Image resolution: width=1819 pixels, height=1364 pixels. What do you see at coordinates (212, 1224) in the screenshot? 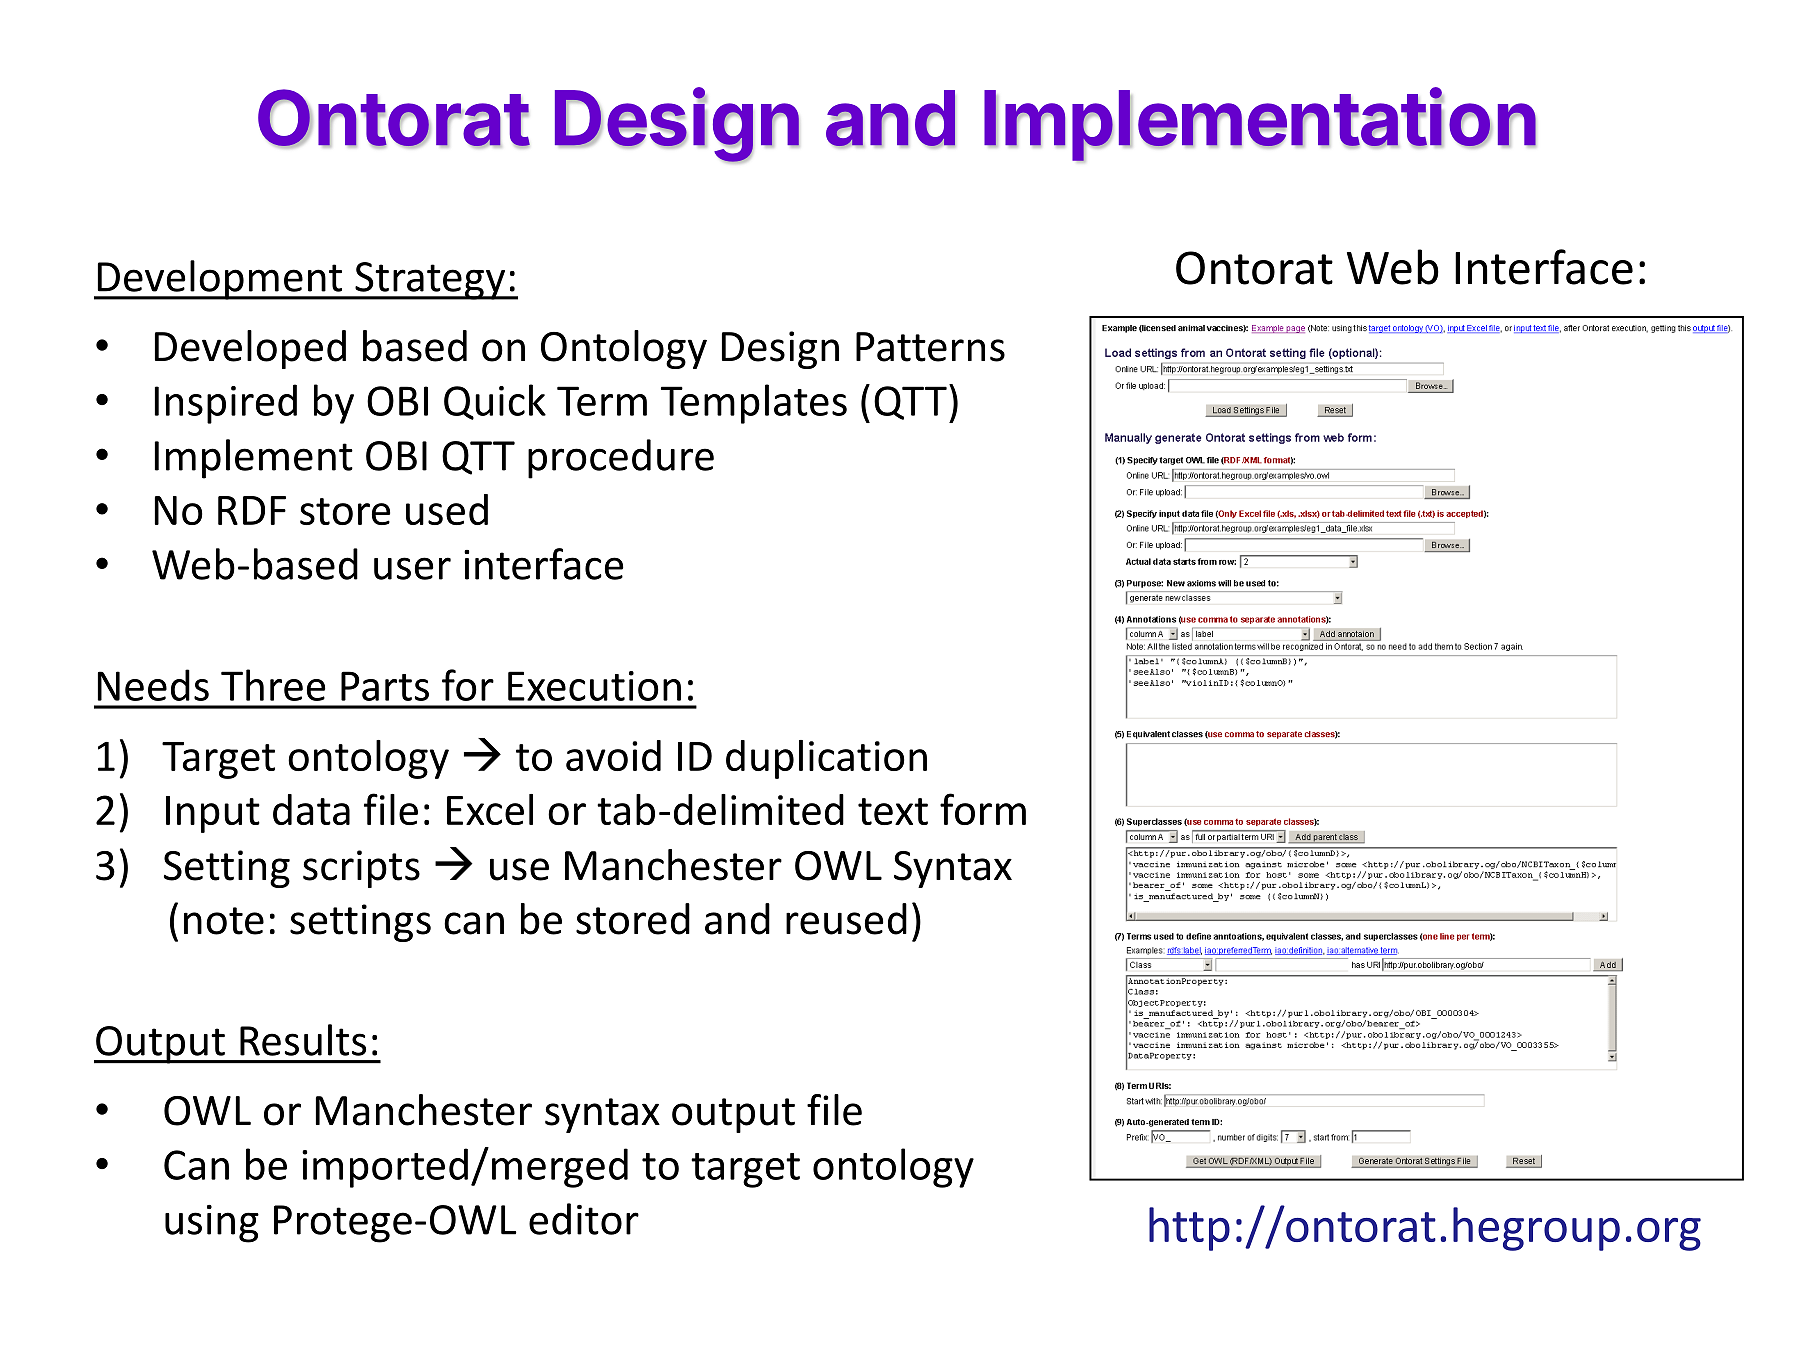
I see `using` at bounding box center [212, 1224].
